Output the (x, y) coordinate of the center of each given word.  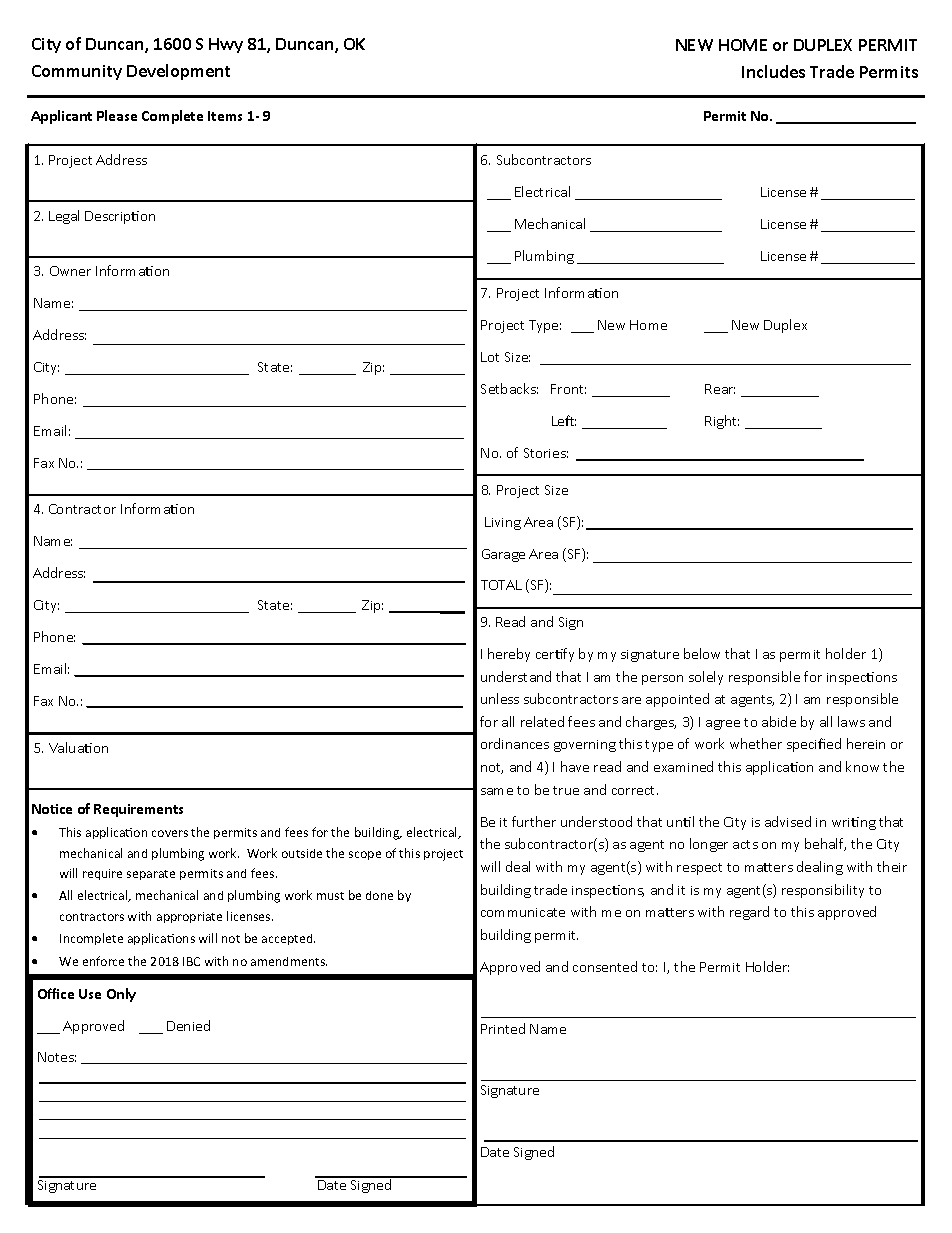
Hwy (226, 45)
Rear (720, 389)
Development (178, 72)
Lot (490, 357)
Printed (503, 1028)
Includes (773, 71)
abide (779, 721)
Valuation (78, 747)
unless (500, 698)
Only (121, 995)
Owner (70, 271)
